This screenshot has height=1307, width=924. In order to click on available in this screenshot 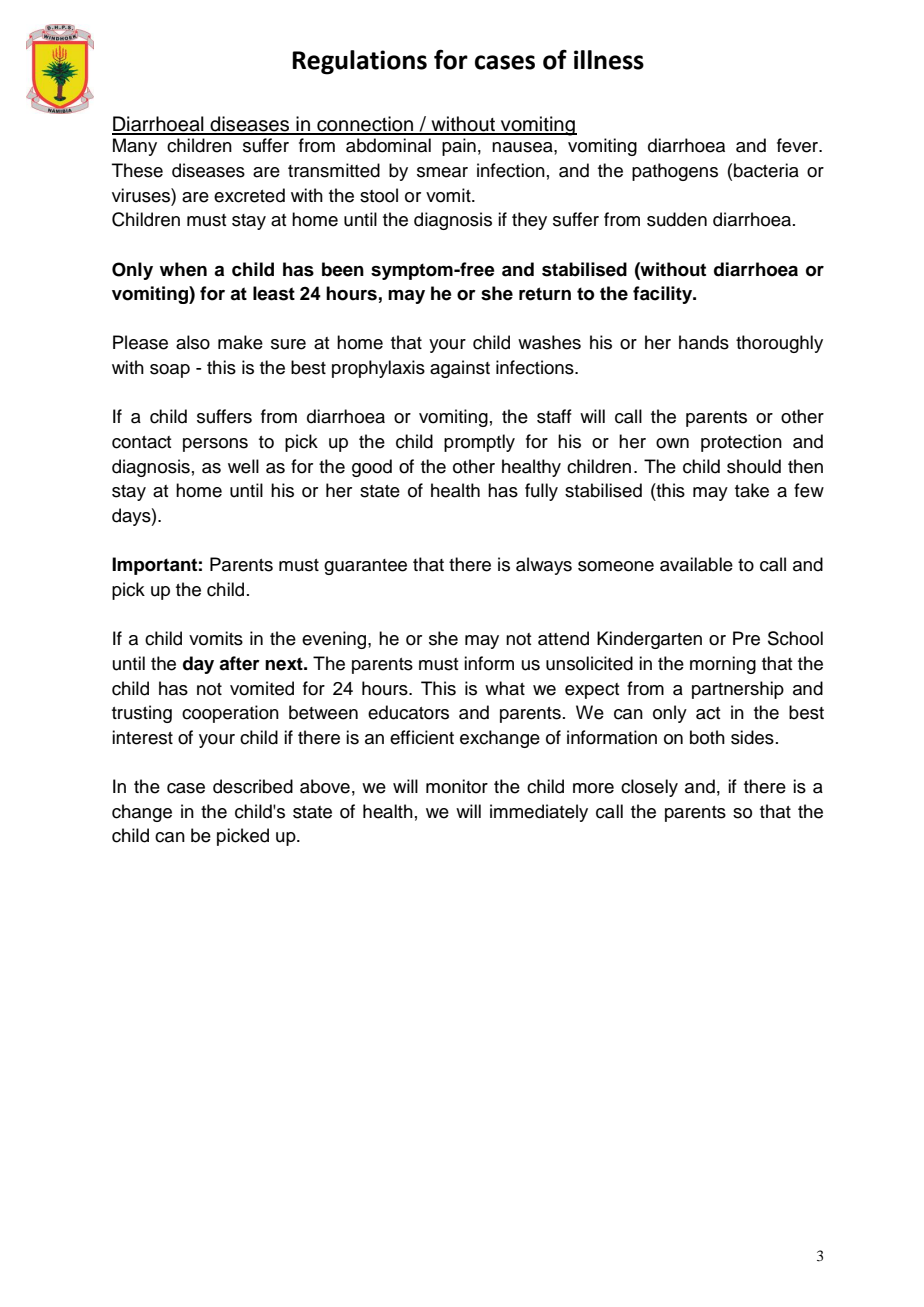, I will do `click(696, 564)`.
